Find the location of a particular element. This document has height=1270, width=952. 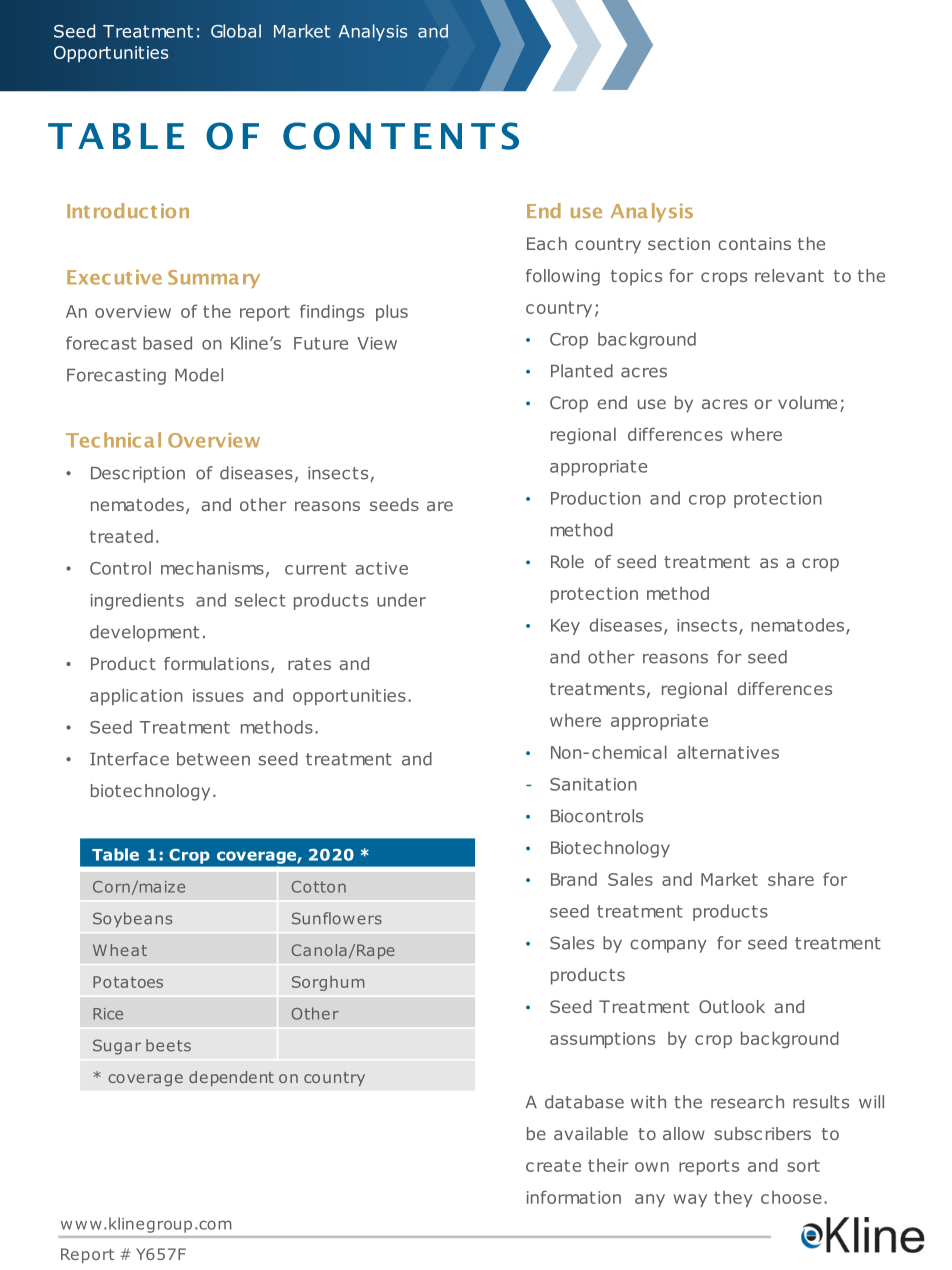

contains is located at coordinates (754, 243).
